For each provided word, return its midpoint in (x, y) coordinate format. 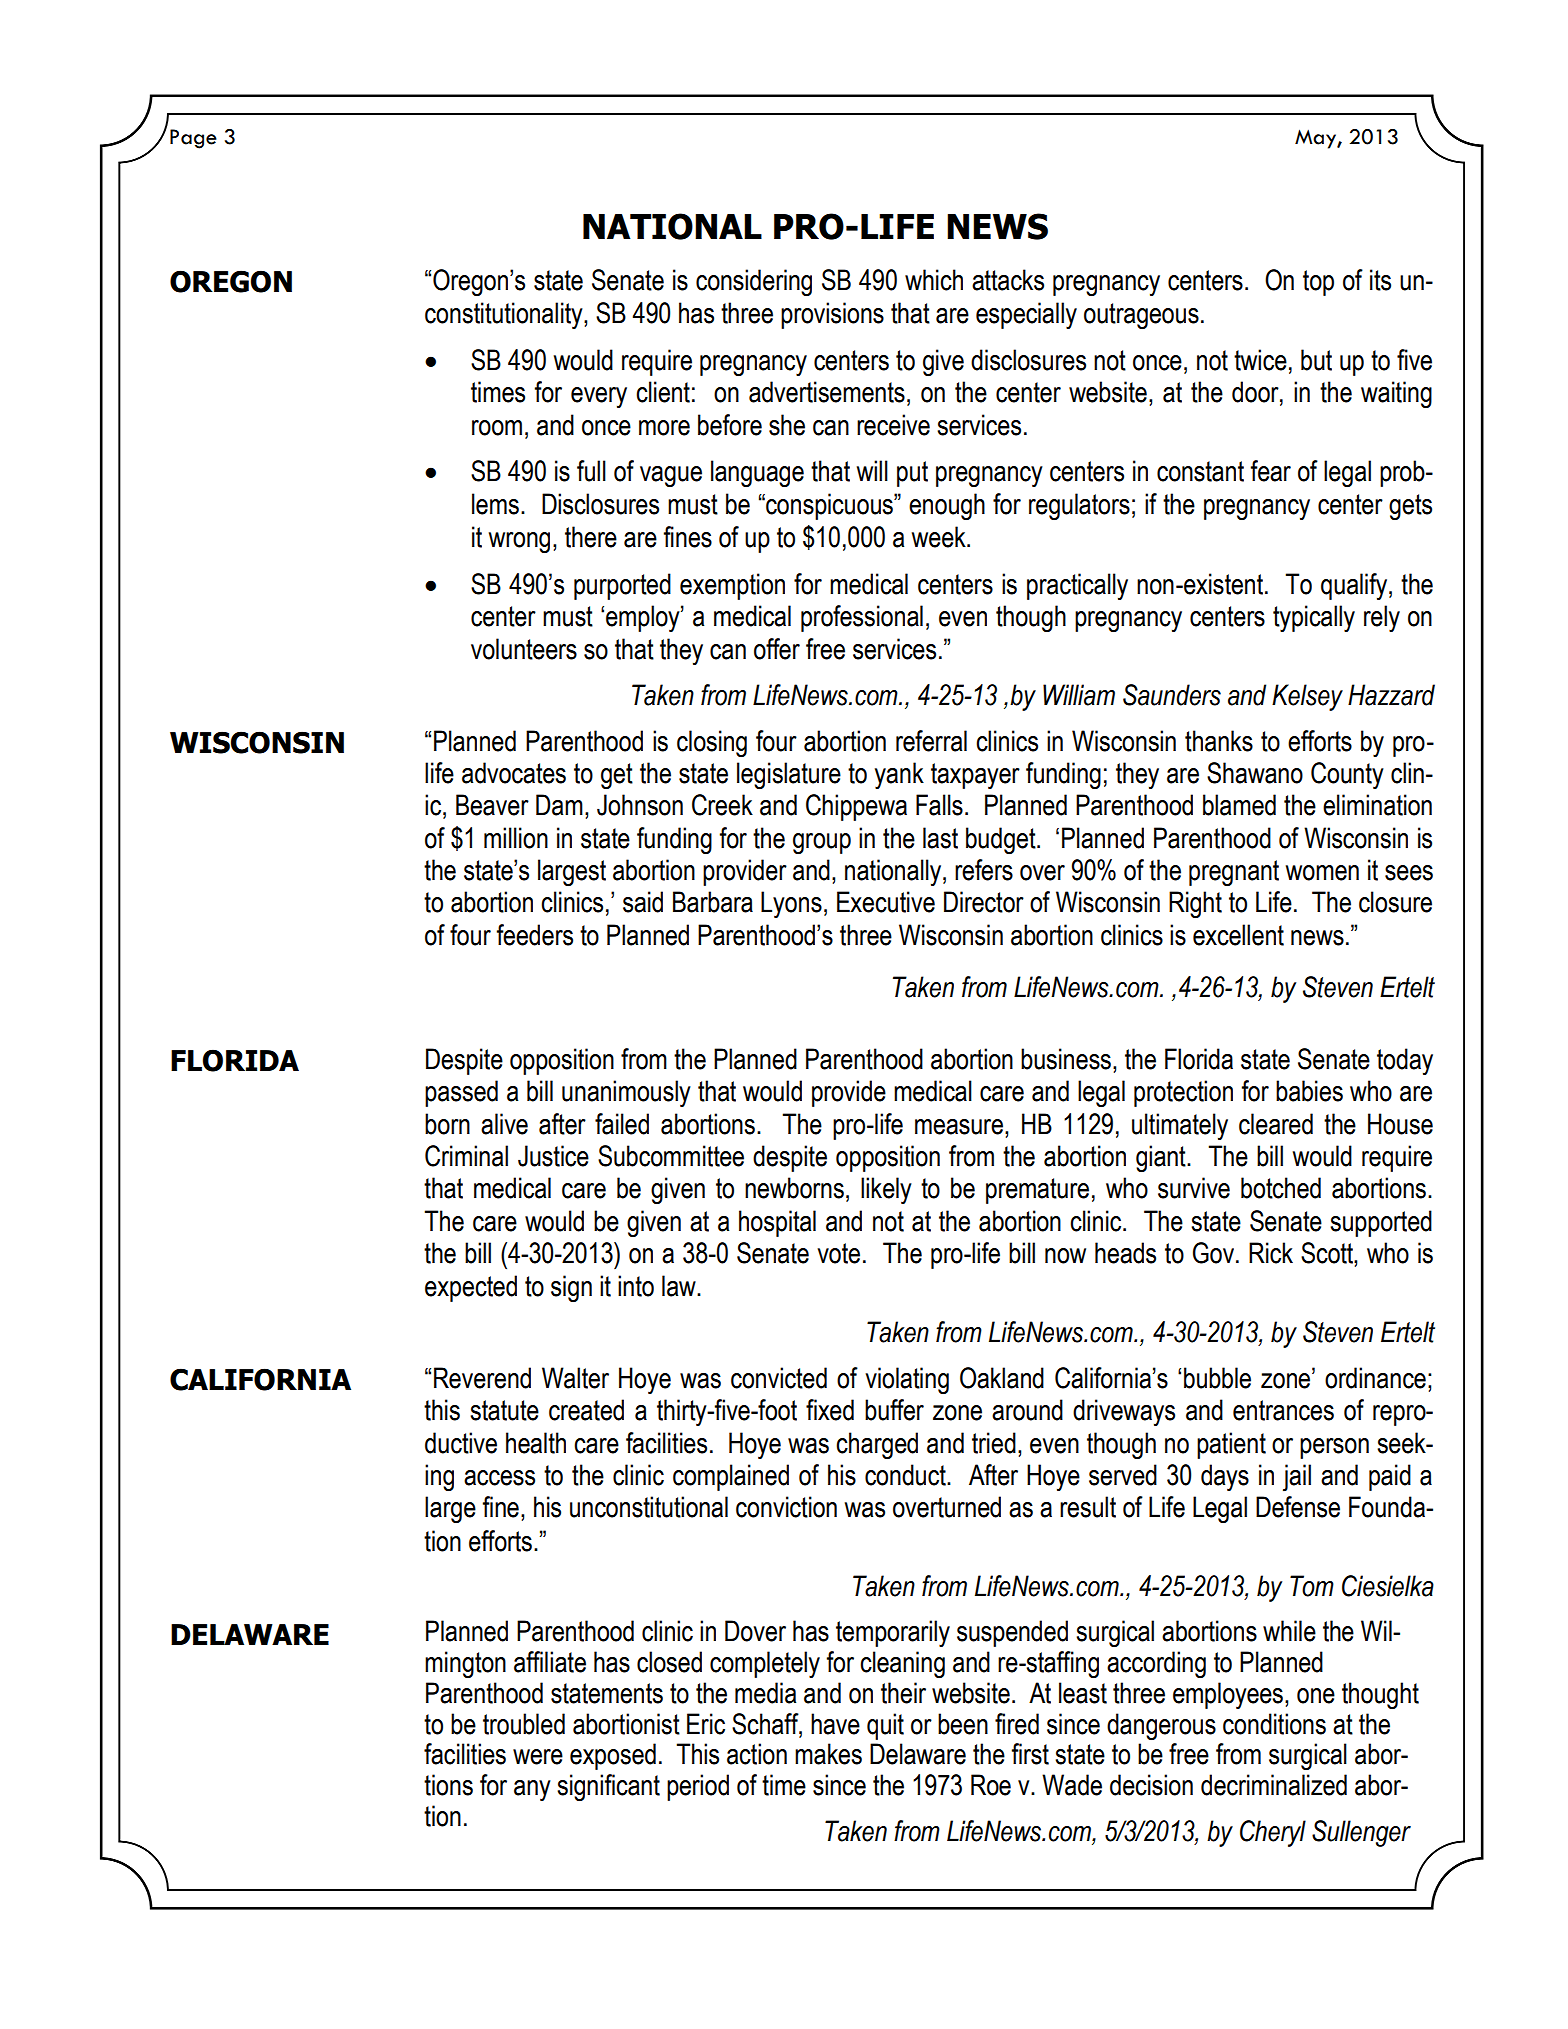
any (532, 1790)
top (1318, 283)
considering (754, 283)
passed (461, 1093)
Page (193, 139)
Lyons (791, 904)
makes (828, 1754)
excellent (1238, 935)
